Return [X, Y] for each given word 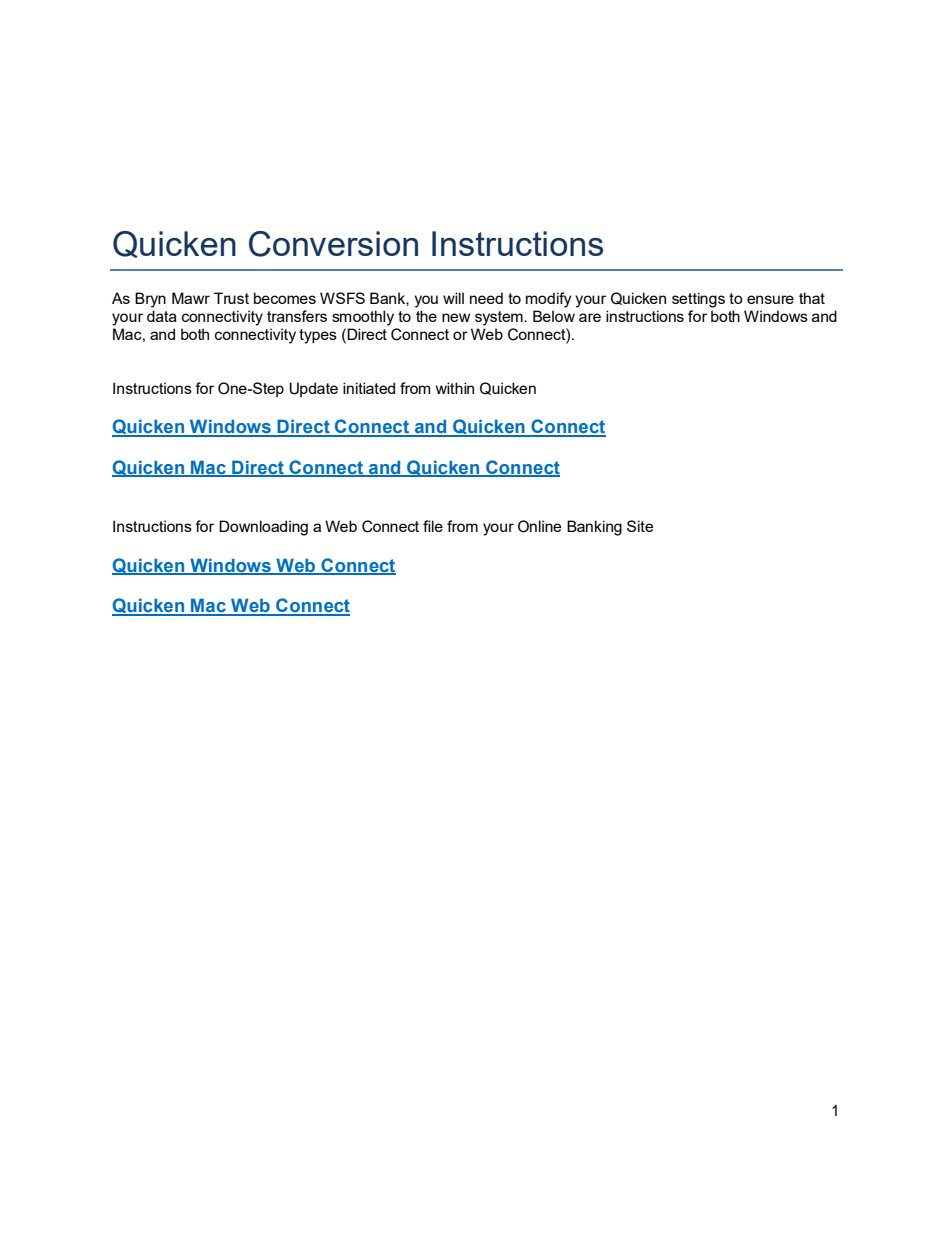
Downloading [263, 528]
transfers [297, 316]
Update [313, 389]
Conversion [333, 244]
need [486, 298]
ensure [770, 299]
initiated [369, 388]
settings [698, 300]
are [590, 317]
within [455, 388]
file [433, 526]
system [500, 318]
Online [539, 526]
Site [640, 526]
